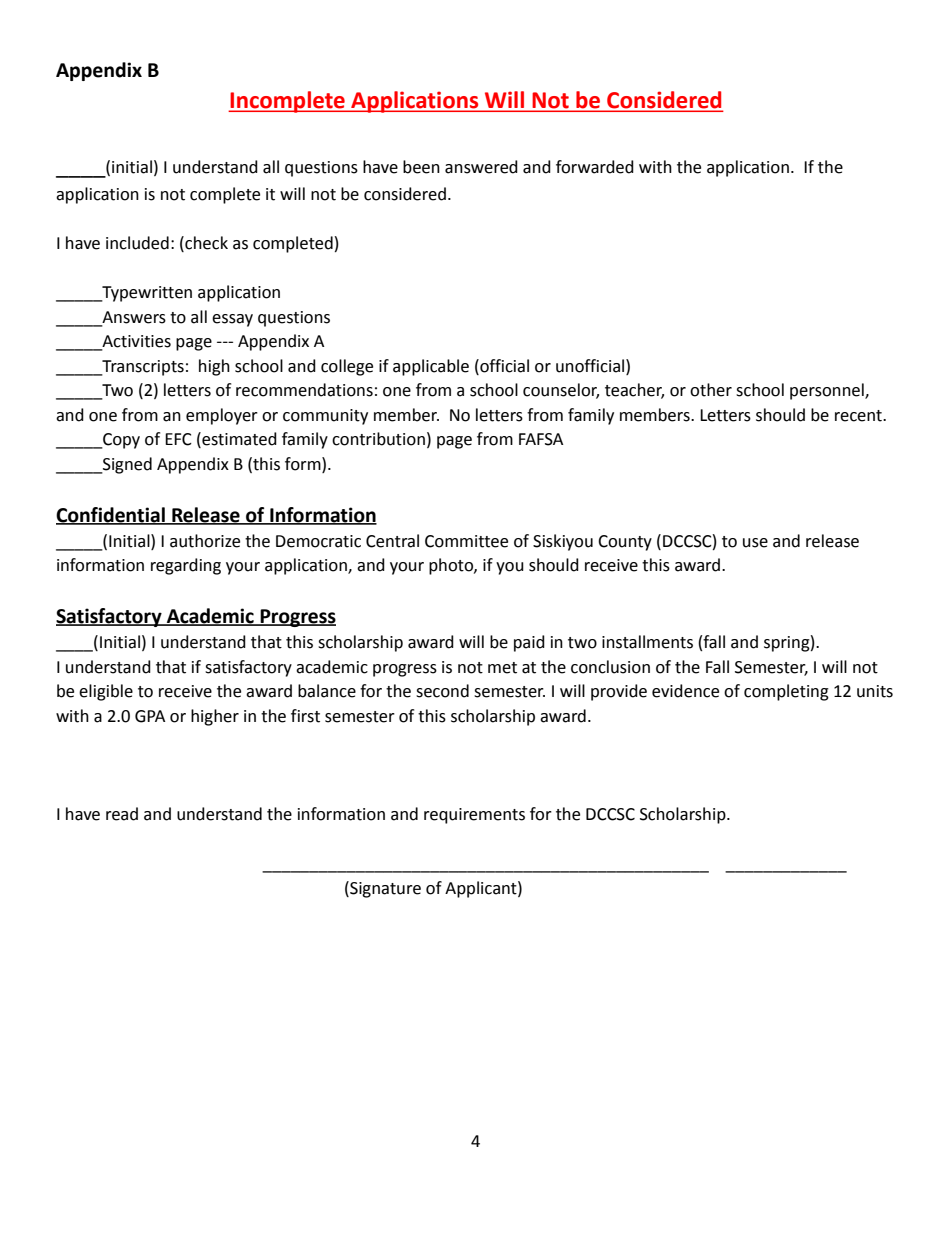  I want to click on read, so click(122, 814).
